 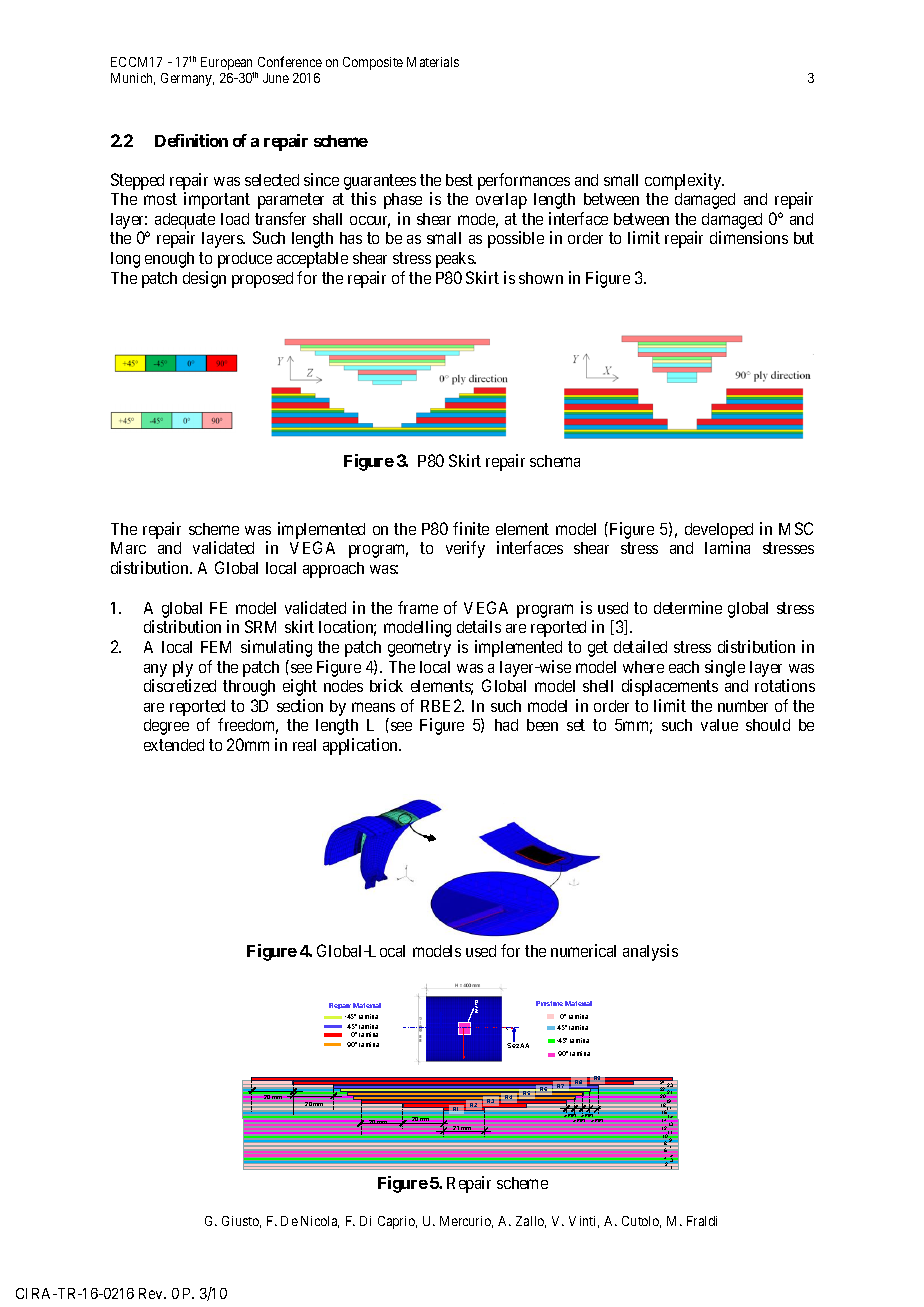 What do you see at coordinates (320, 1222) in the screenshot?
I see `Nicola` at bounding box center [320, 1222].
